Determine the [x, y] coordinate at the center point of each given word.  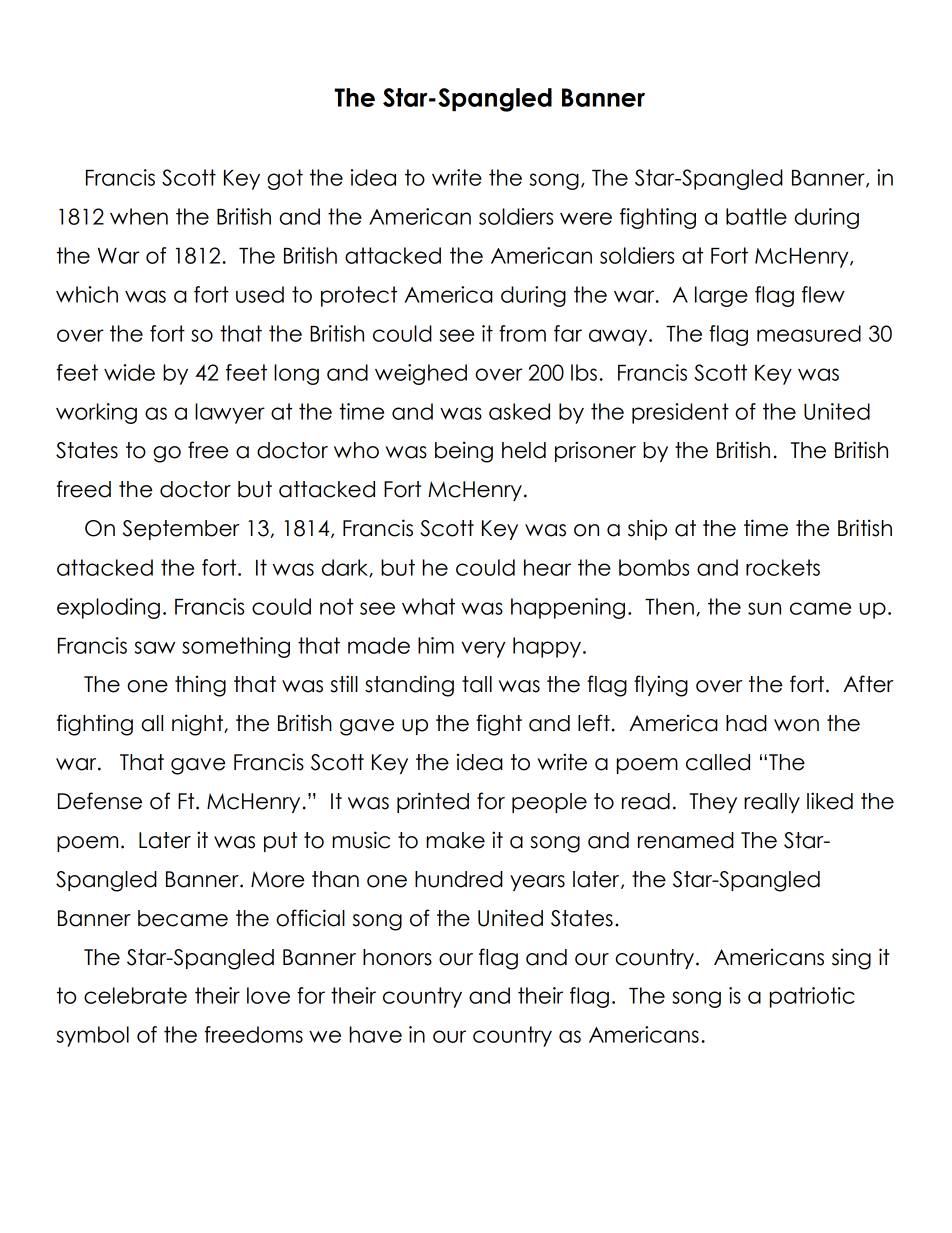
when [139, 216]
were [586, 218]
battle [756, 216]
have [375, 1034]
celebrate [135, 995]
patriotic [812, 997]
